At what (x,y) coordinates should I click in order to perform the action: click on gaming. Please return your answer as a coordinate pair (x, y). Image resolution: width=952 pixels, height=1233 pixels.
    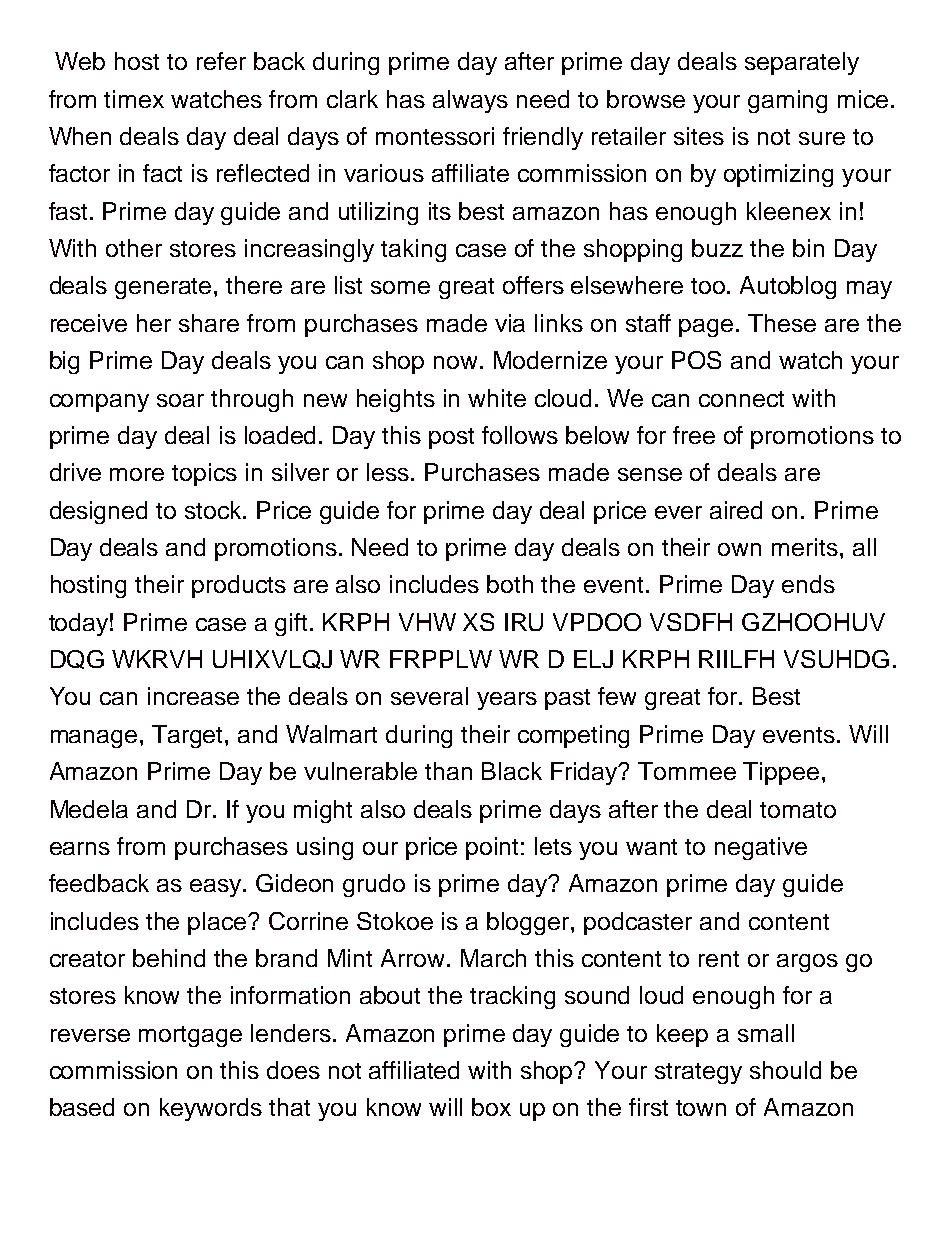
    Looking at the image, I should click on (787, 101).
